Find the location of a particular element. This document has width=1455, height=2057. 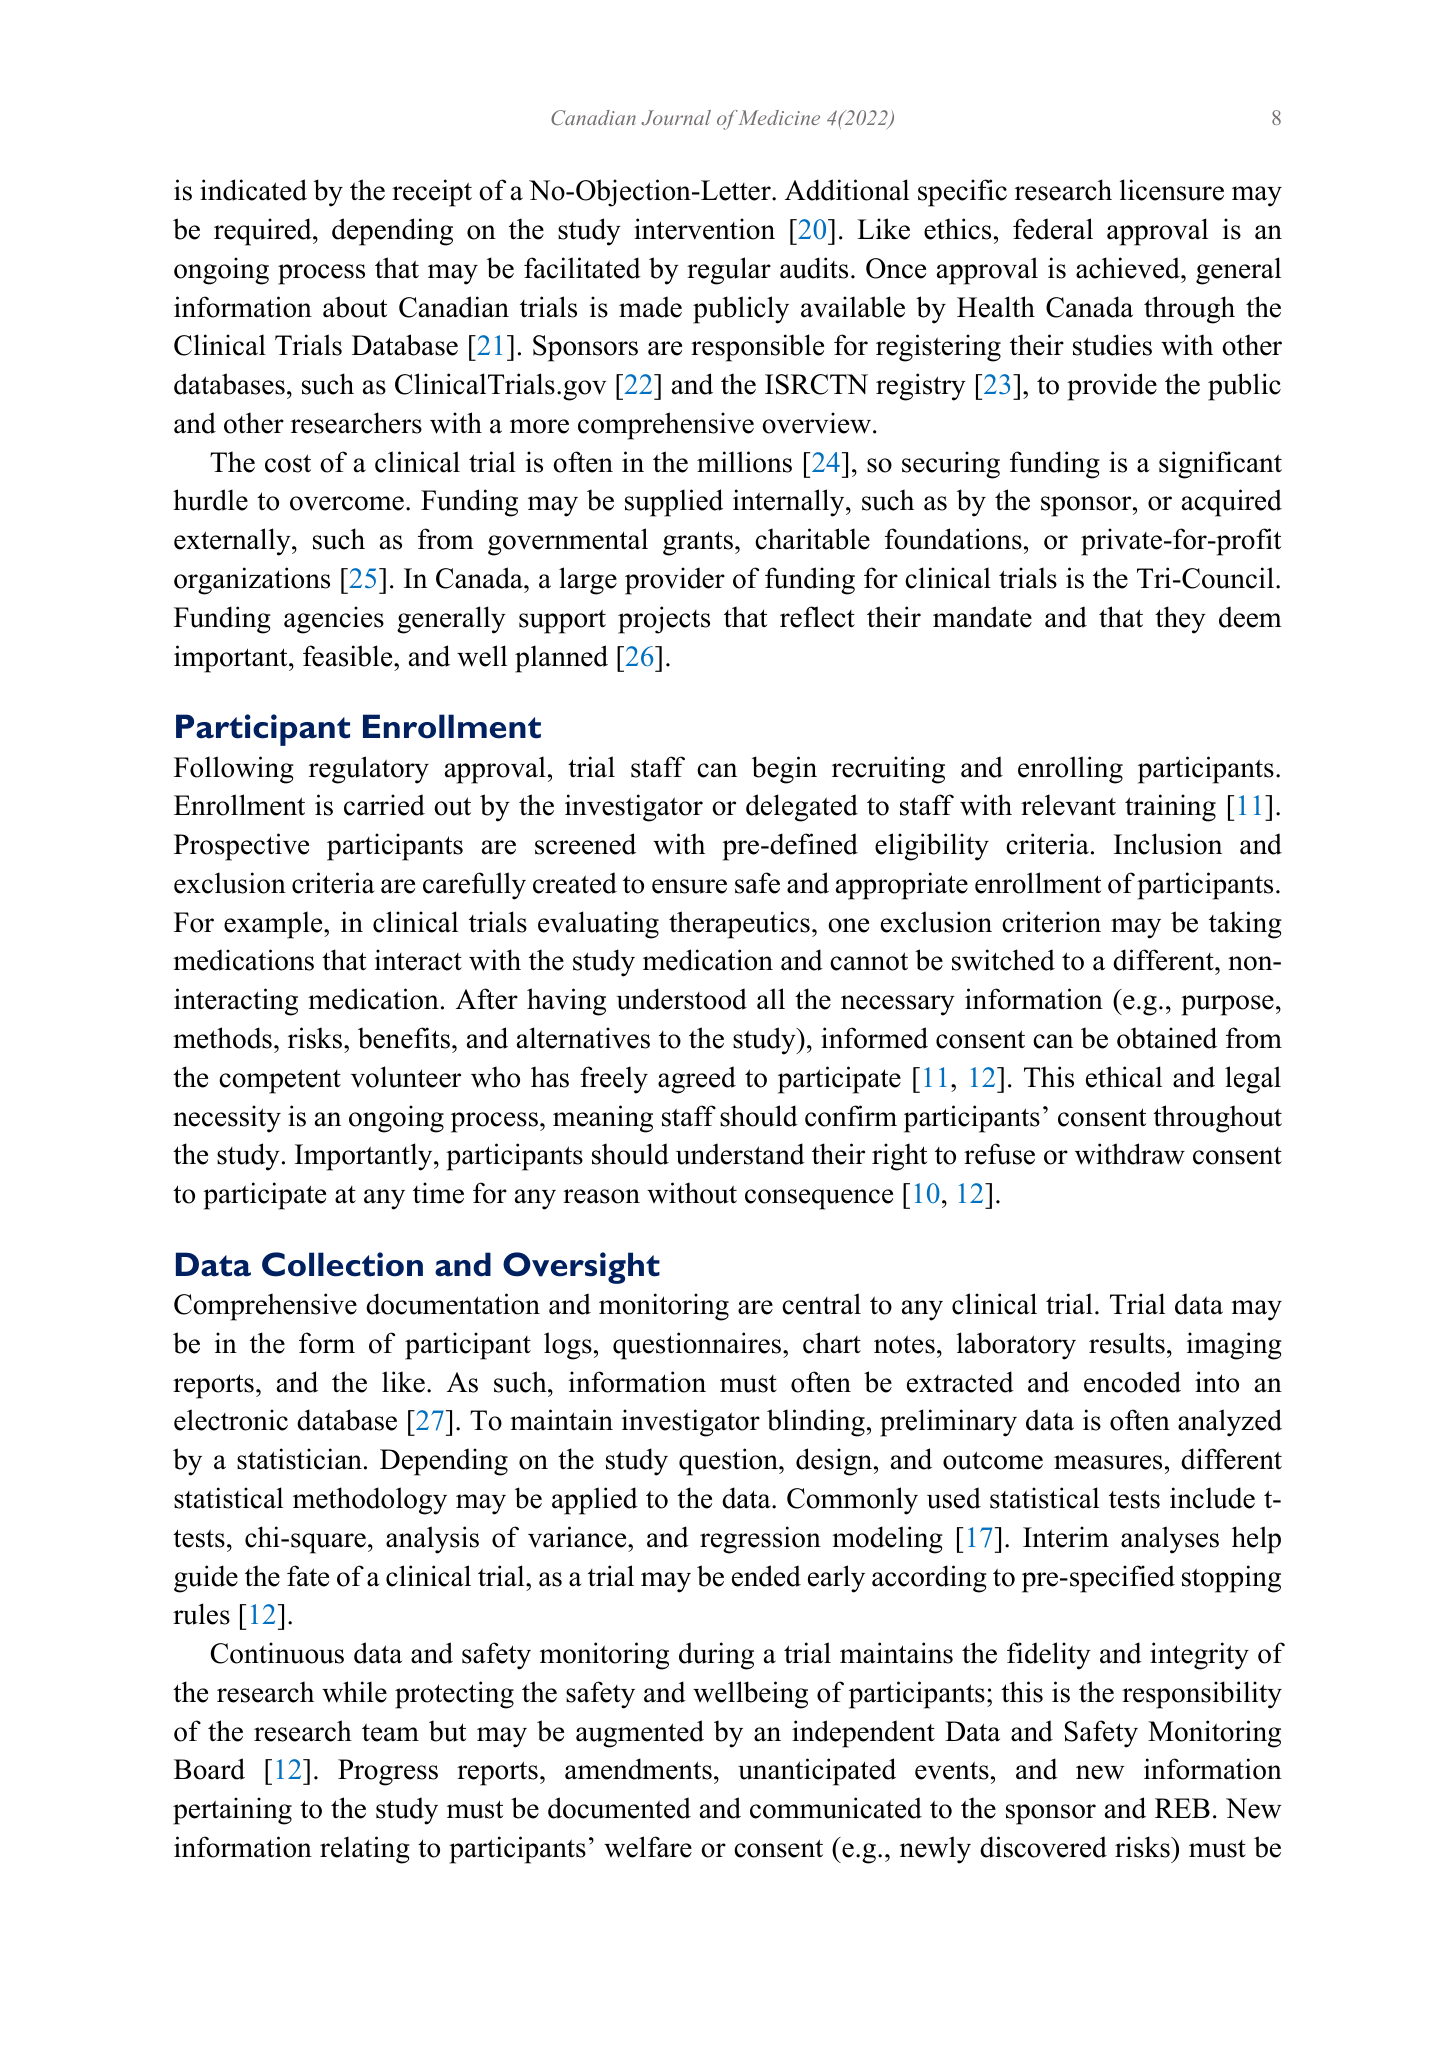

federal is located at coordinates (1053, 229).
